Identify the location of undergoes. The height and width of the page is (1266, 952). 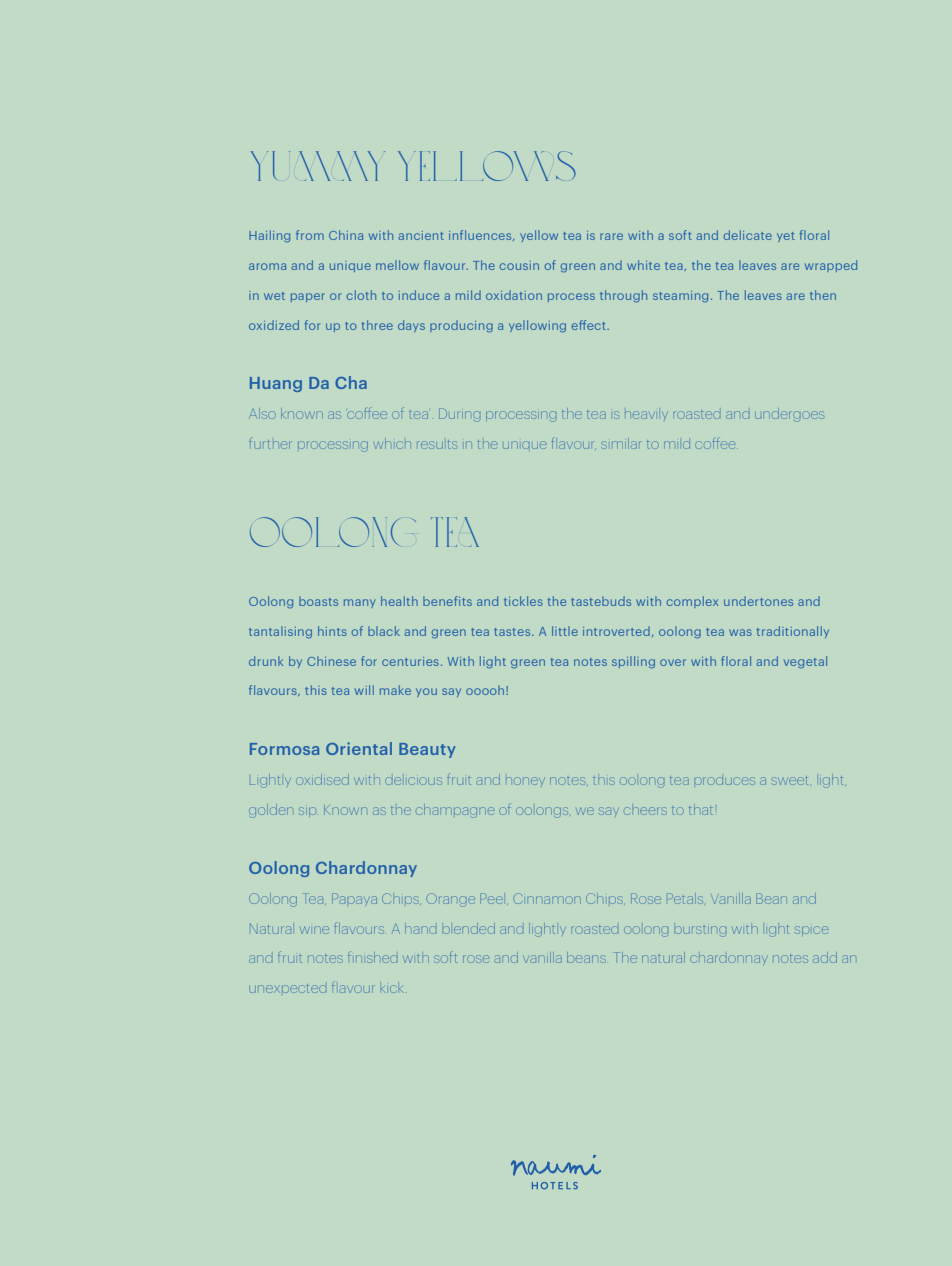
(789, 415).
